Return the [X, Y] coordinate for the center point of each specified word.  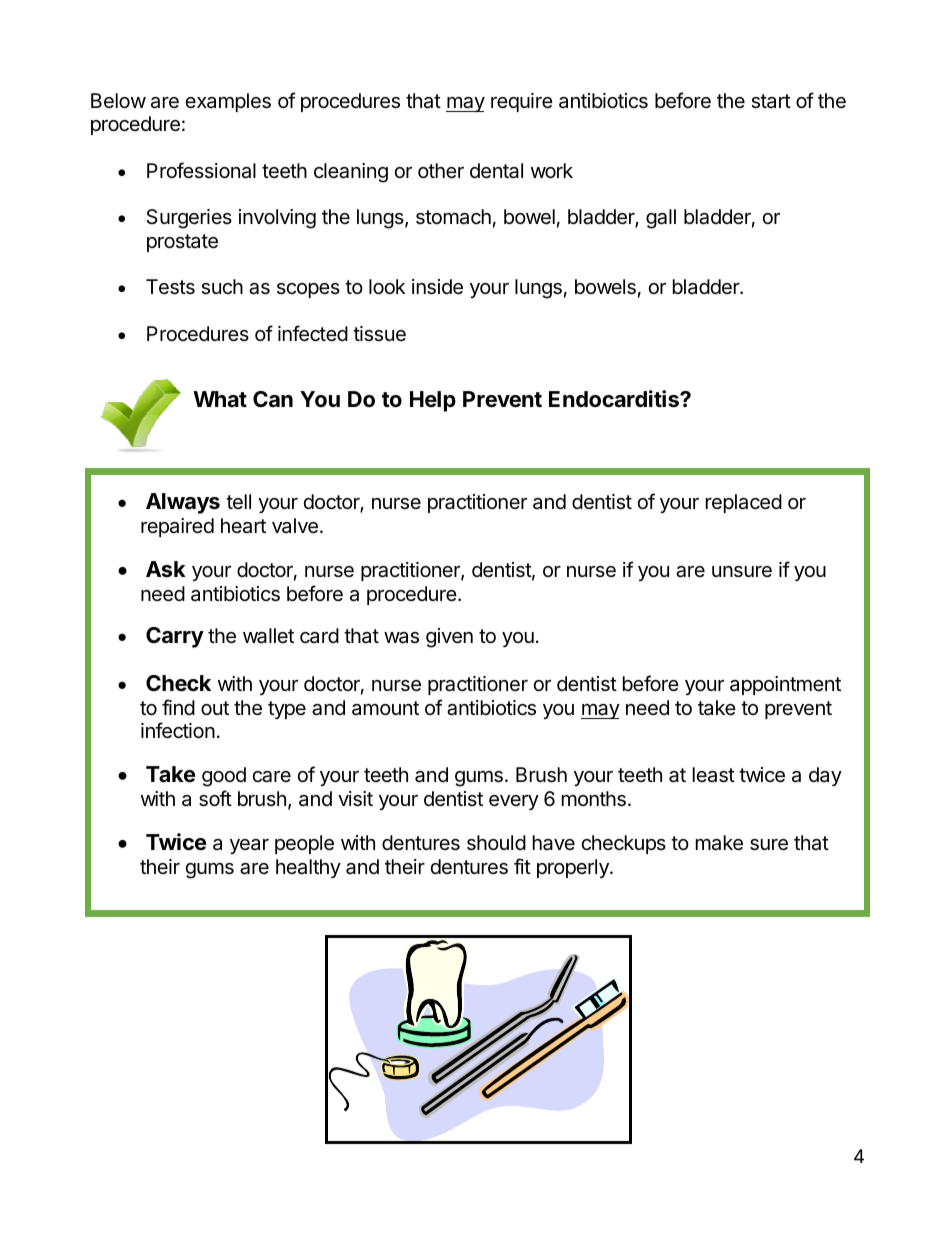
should [496, 843]
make [719, 843]
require [522, 102]
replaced [744, 503]
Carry [175, 637]
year [249, 846]
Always [183, 503]
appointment [785, 685]
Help [433, 401]
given [449, 638]
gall [661, 219]
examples [228, 102]
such [222, 287]
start [771, 101]
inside [437, 287]
